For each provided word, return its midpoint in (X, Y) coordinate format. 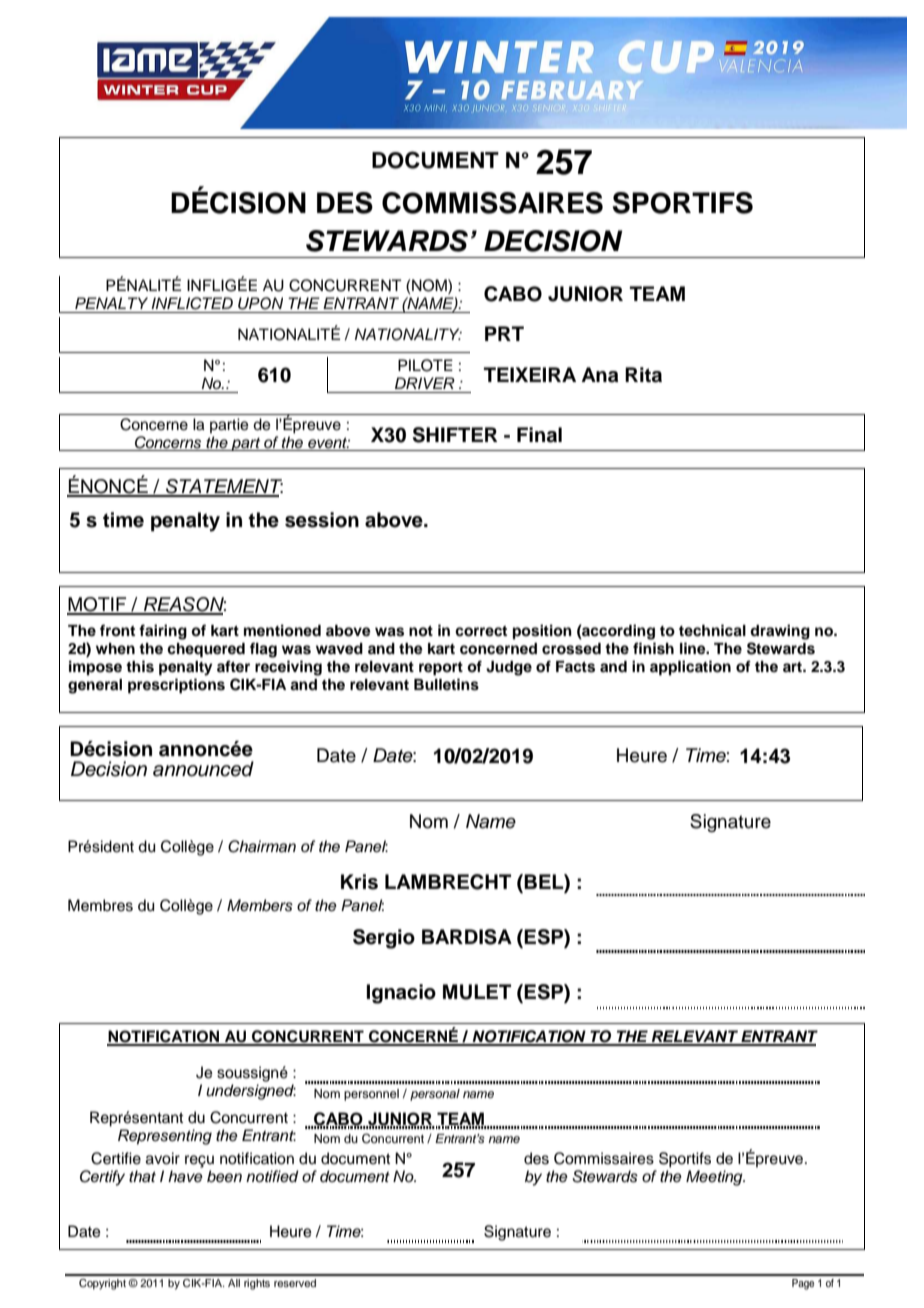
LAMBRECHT (448, 882)
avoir (163, 1158)
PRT (504, 333)
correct (481, 631)
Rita (643, 375)
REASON (184, 605)
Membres (100, 905)
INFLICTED (192, 303)
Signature (730, 823)
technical (712, 630)
